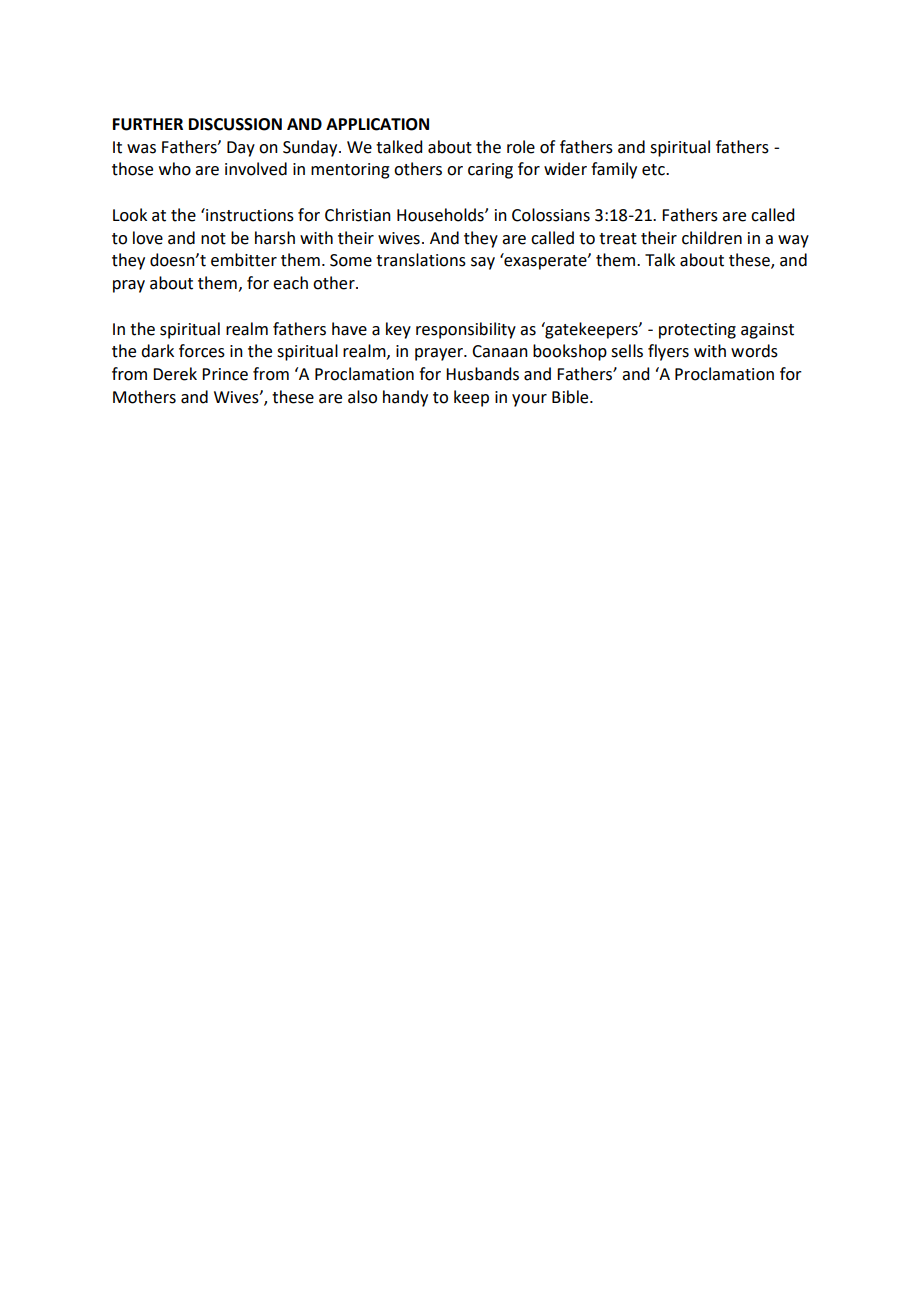  I want to click on Households, so click(441, 215).
